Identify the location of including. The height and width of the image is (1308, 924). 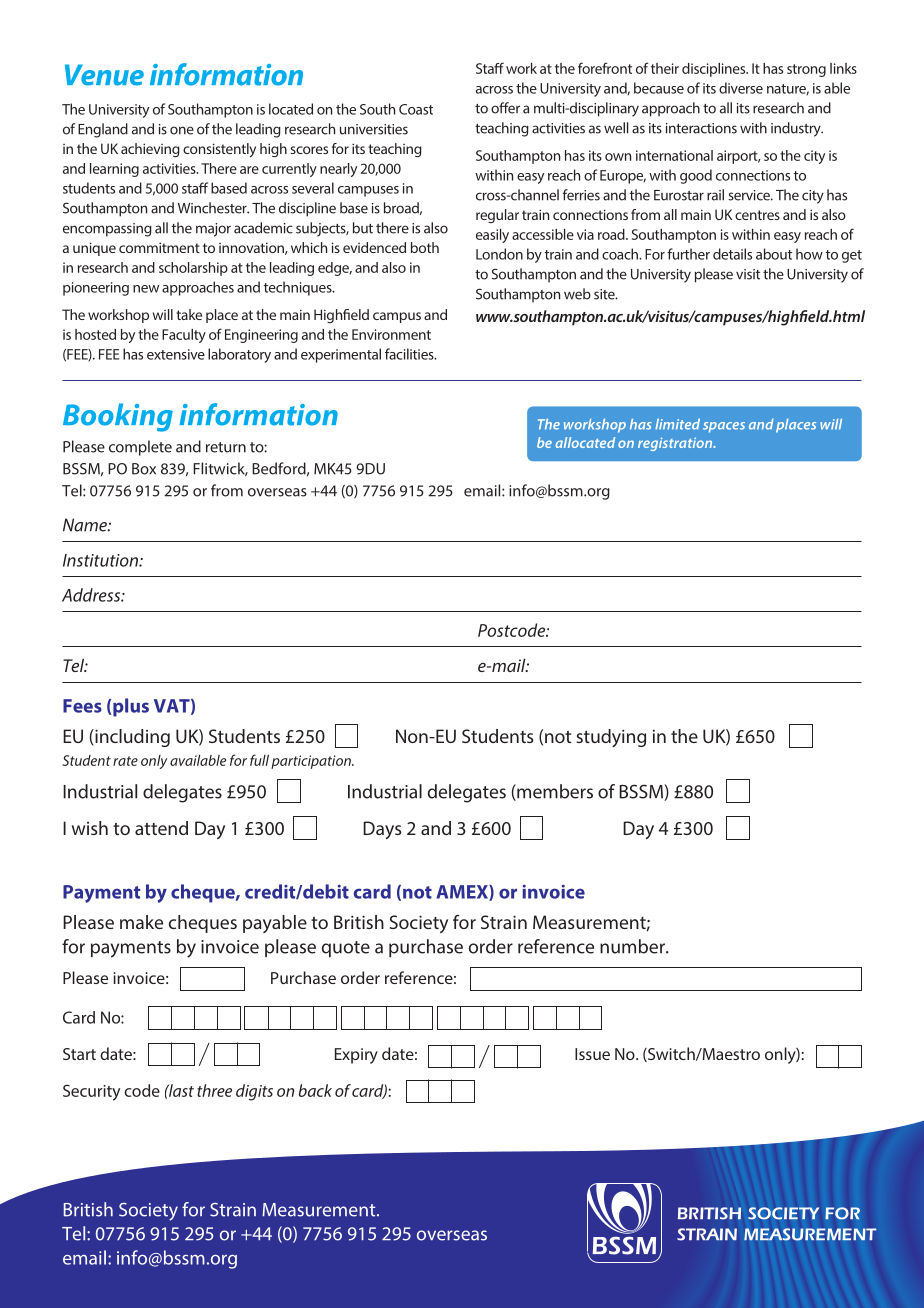
(131, 738).
